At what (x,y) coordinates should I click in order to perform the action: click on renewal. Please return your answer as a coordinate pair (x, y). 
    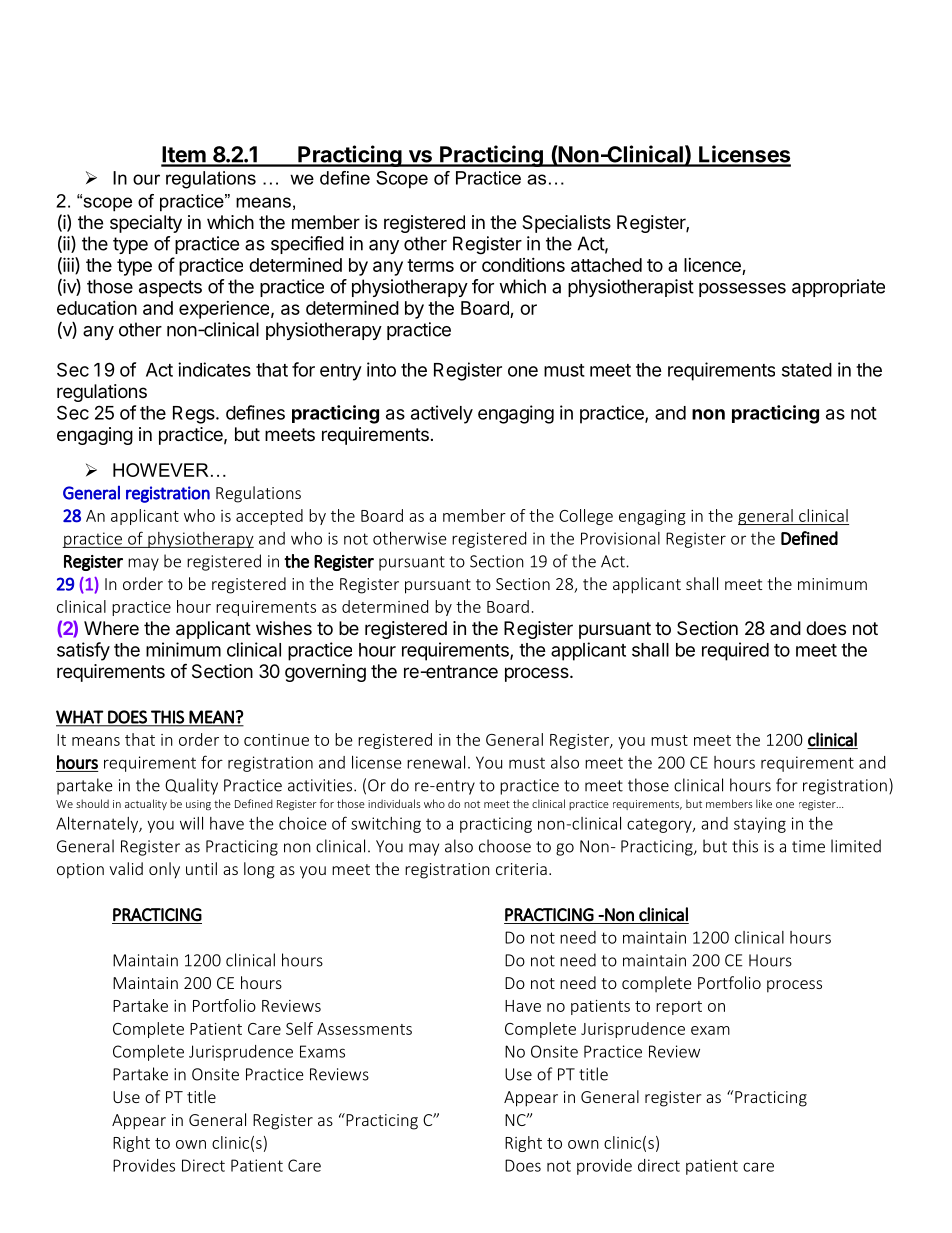
    Looking at the image, I should click on (436, 762).
